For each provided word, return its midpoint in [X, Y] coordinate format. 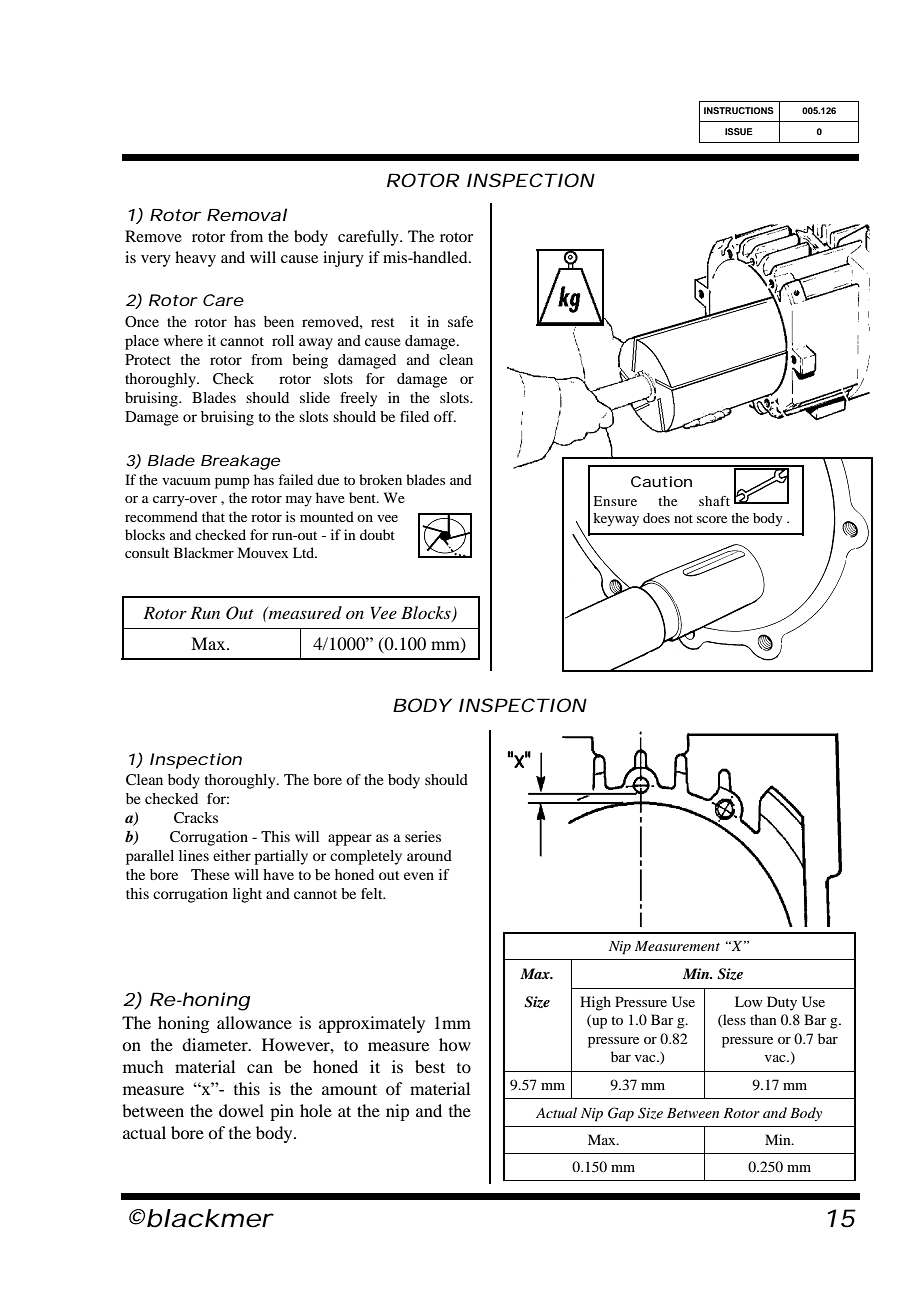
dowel [241, 1110]
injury [343, 259]
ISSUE [739, 131]
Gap [621, 1114]
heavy [195, 259]
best [430, 1066]
